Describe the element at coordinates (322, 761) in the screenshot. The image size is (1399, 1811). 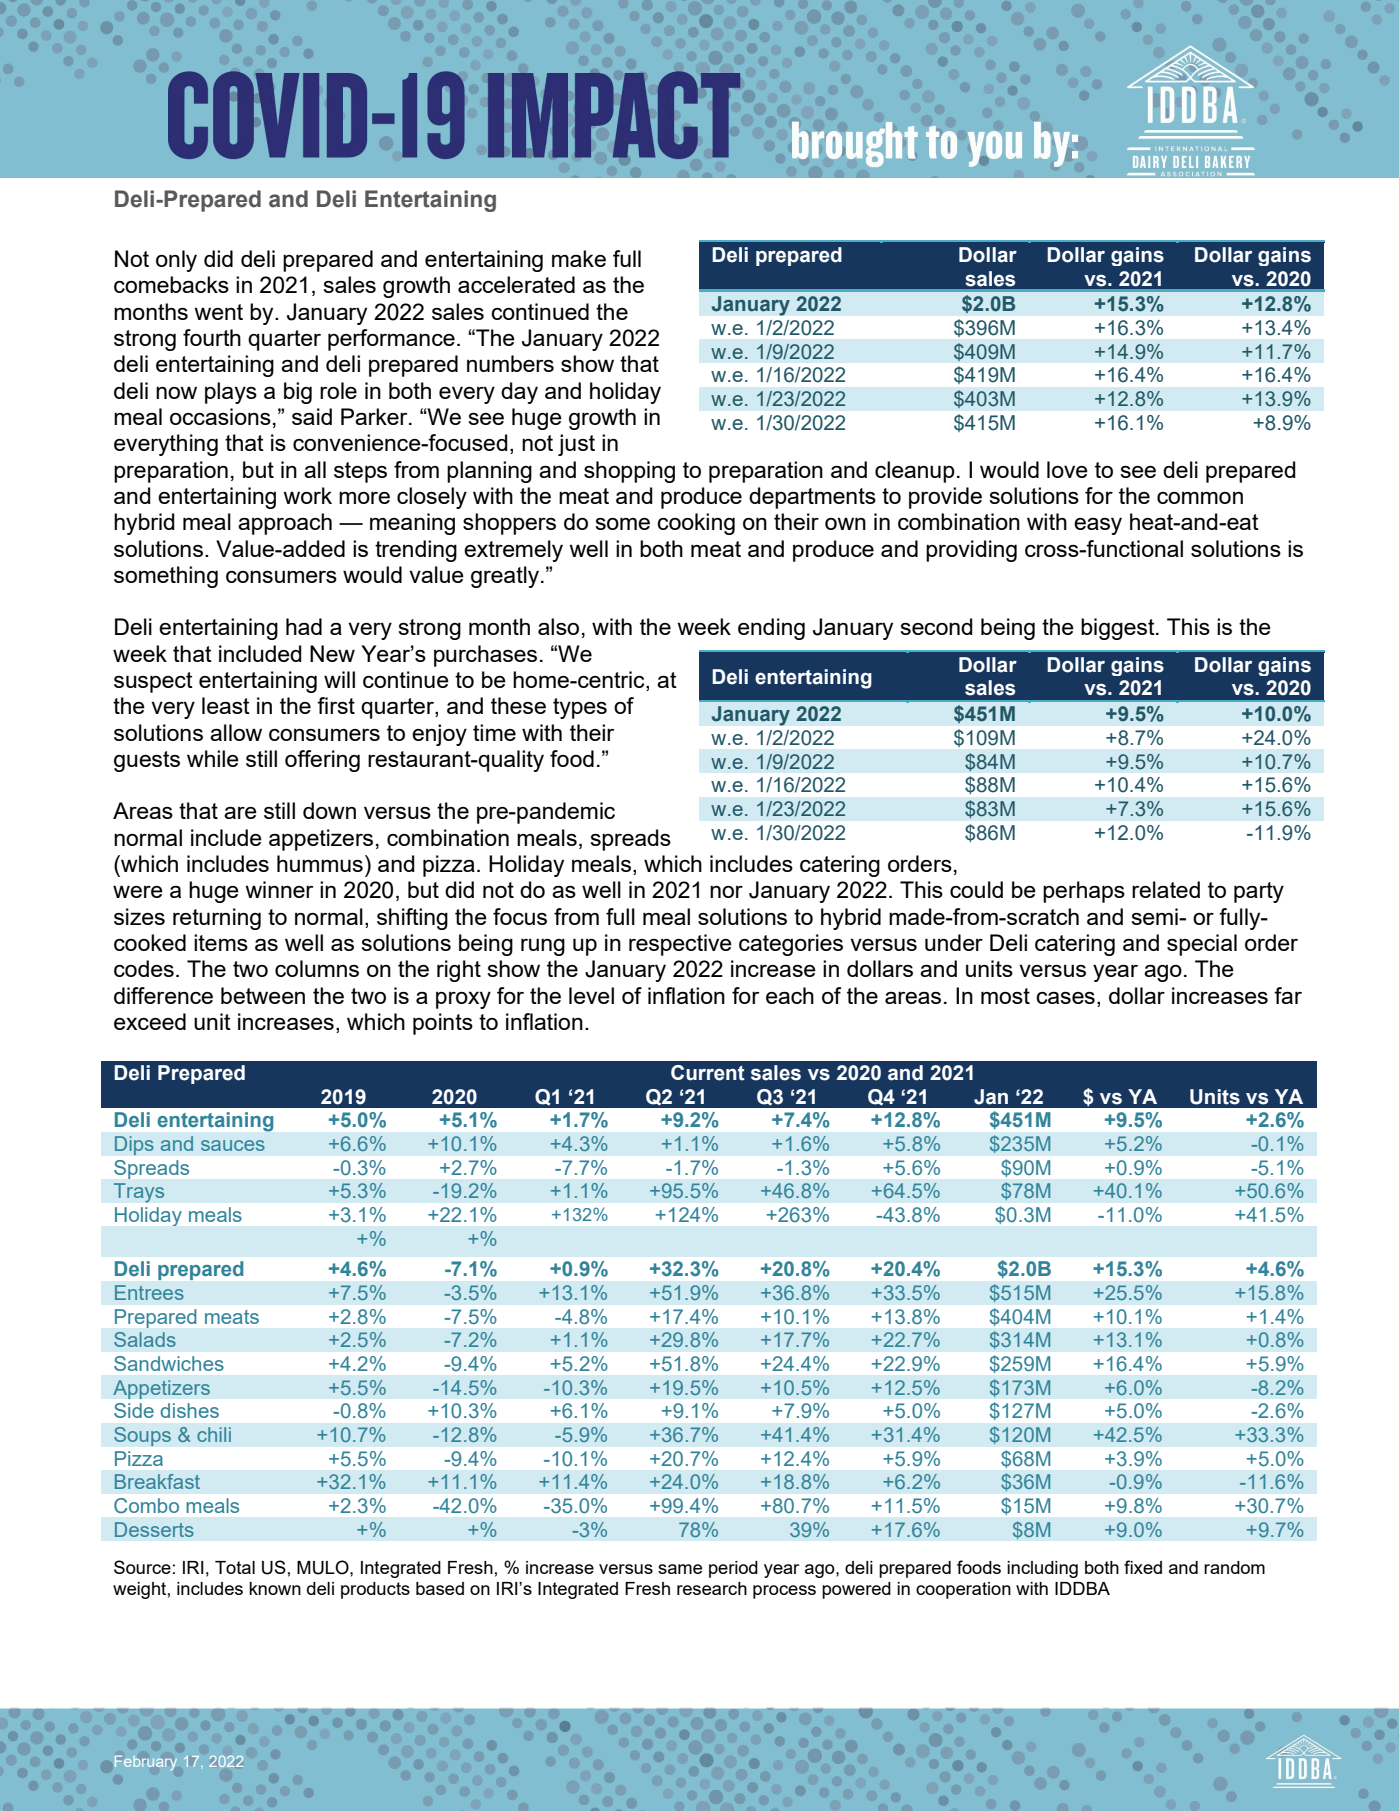
I see `offering` at that location.
